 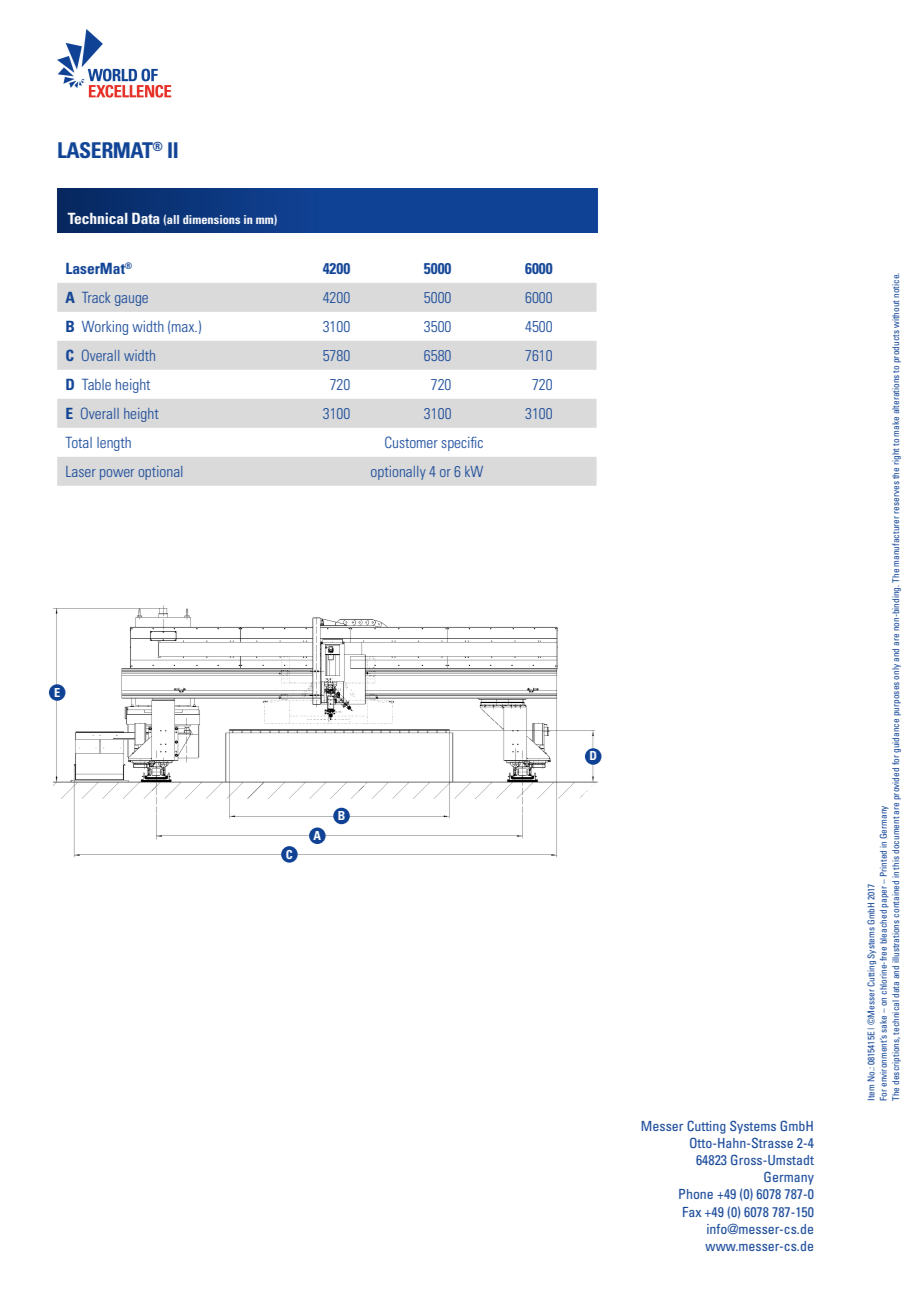 What do you see at coordinates (96, 384) in the image?
I see `Table` at bounding box center [96, 384].
